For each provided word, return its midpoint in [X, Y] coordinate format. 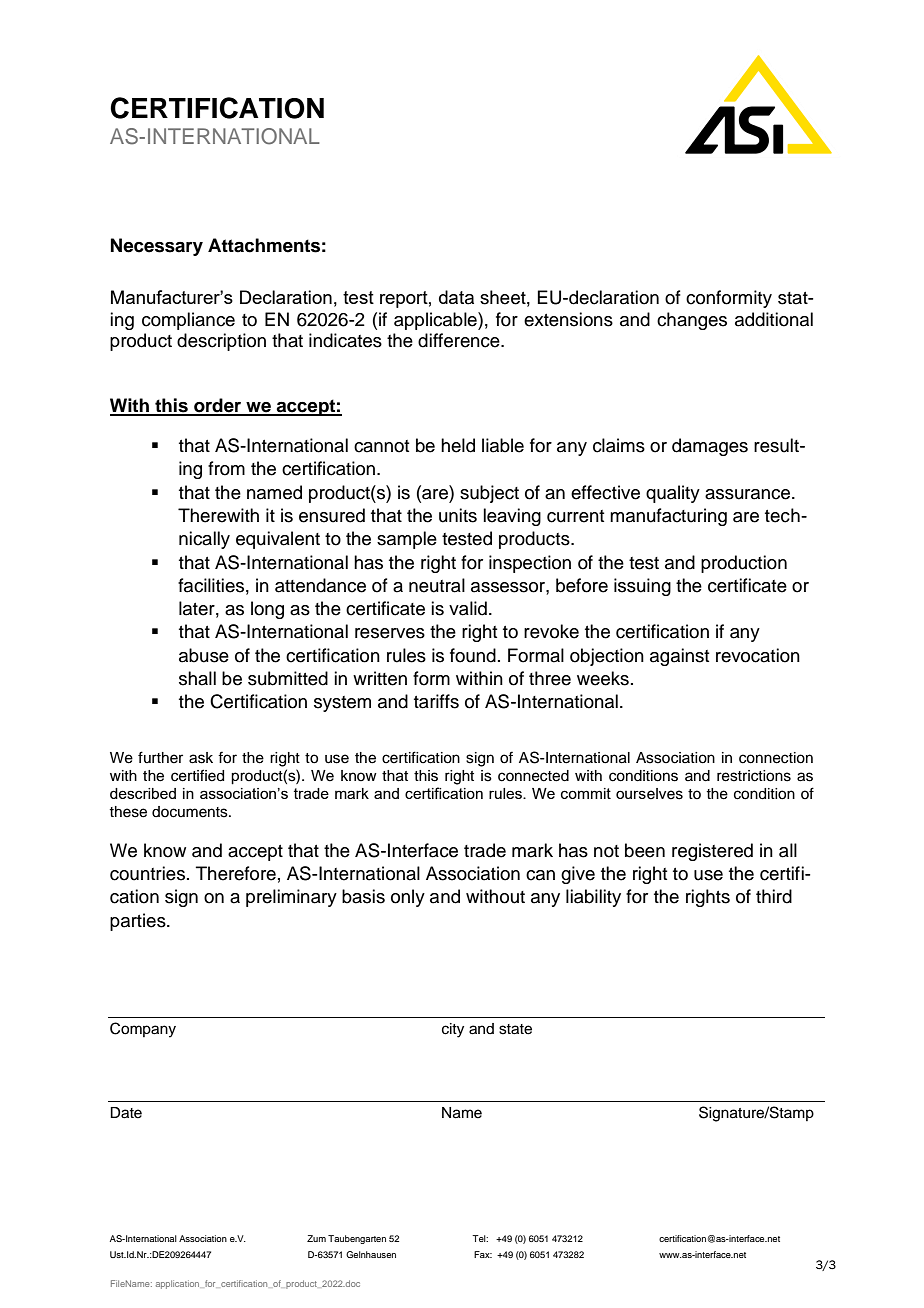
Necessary [157, 247]
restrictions [754, 776]
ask [201, 758]
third [774, 896]
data [456, 297]
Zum [316, 1238]
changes [692, 321]
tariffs [436, 701]
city [453, 1030]
